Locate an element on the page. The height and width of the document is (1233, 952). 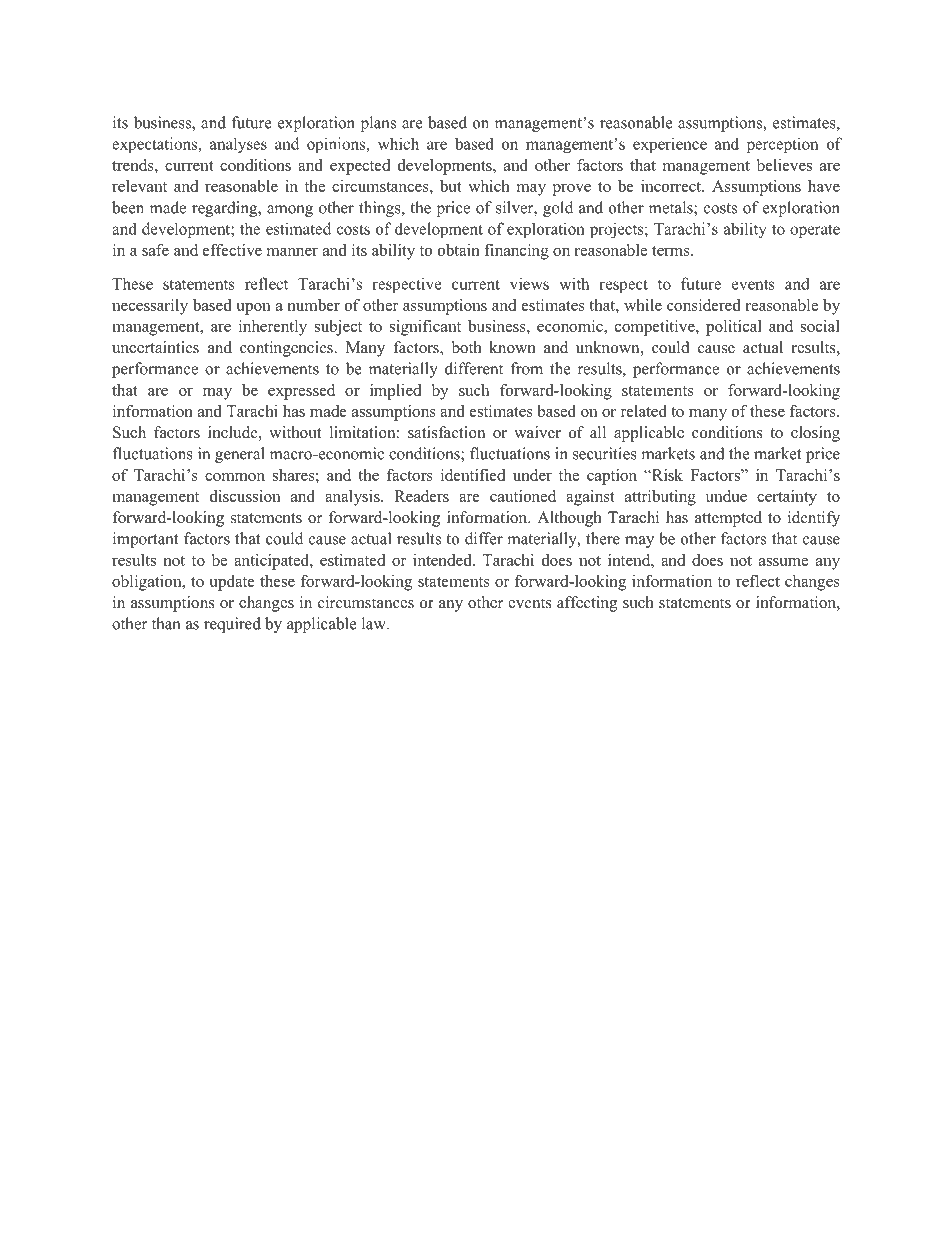
effective is located at coordinates (232, 250).
